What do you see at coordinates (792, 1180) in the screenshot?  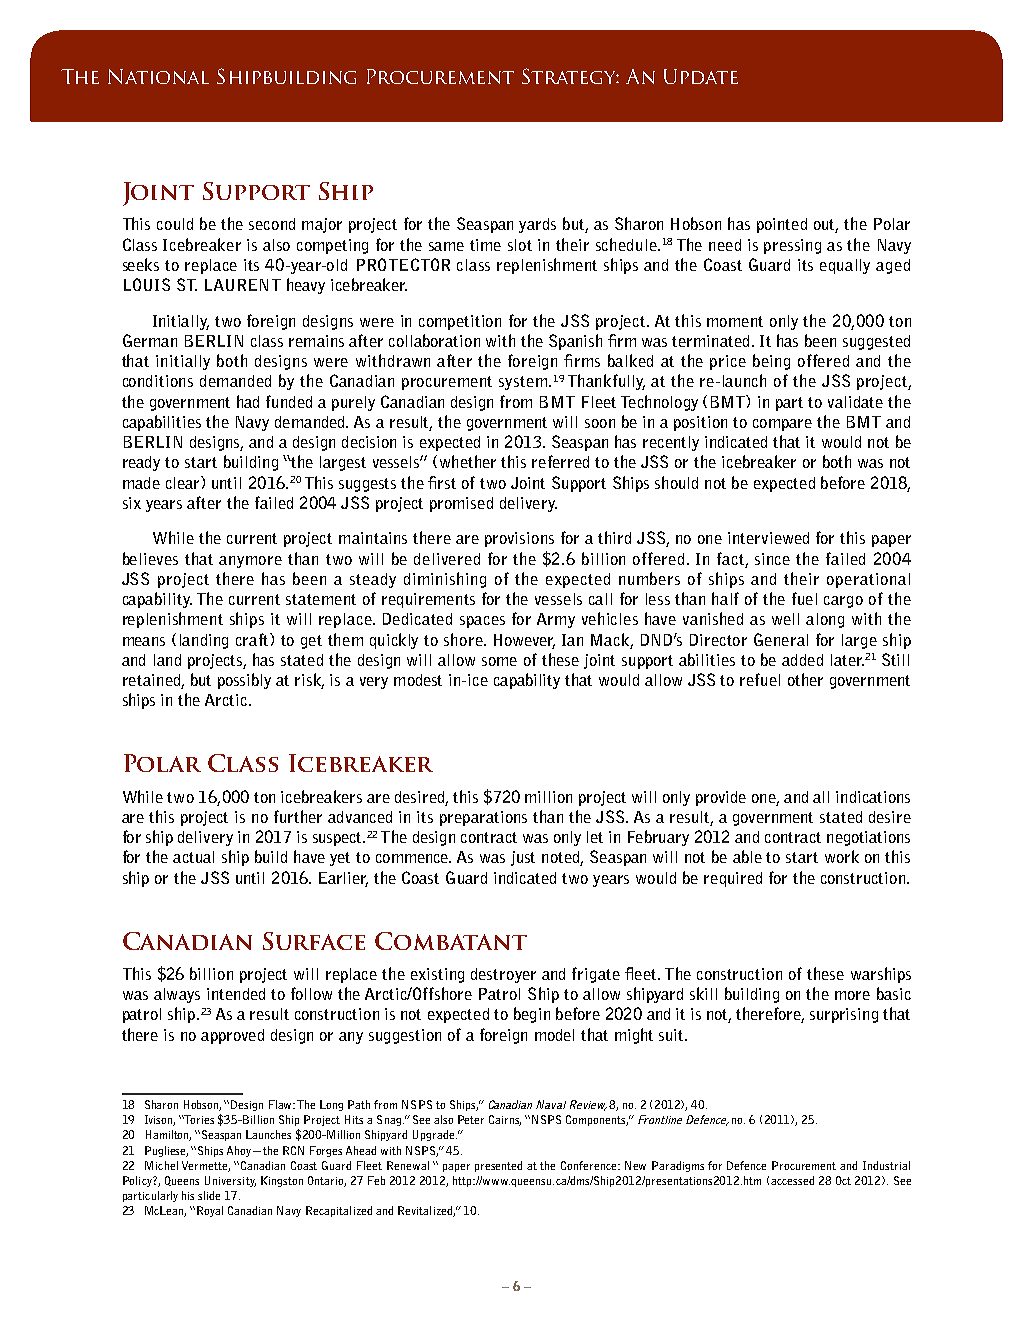 I see `accessed` at bounding box center [792, 1180].
